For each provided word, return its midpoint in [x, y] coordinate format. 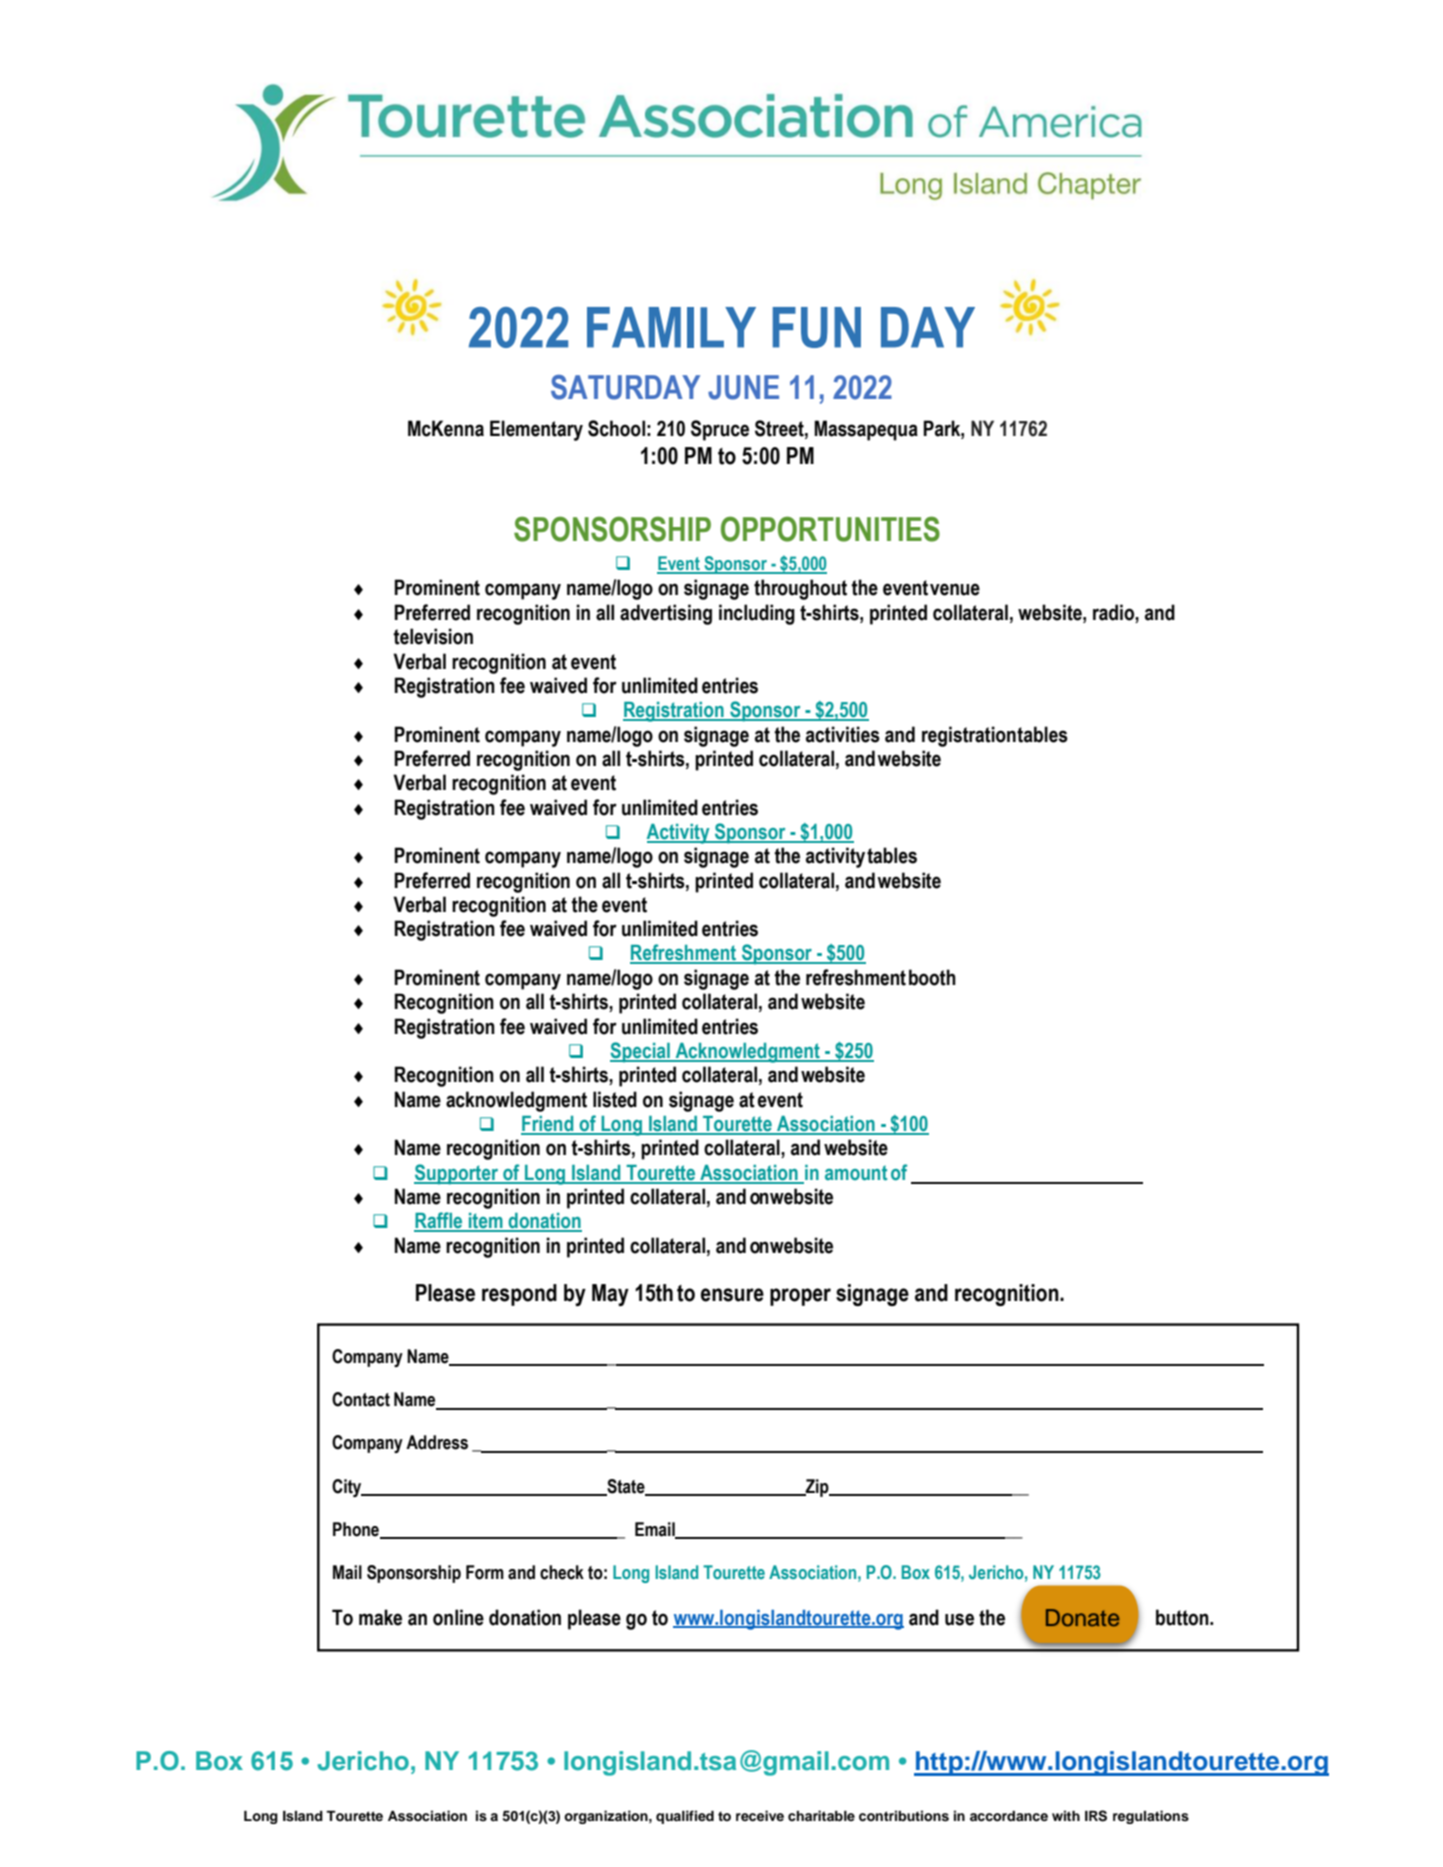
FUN [817, 327]
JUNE [743, 387]
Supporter [457, 1174]
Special [641, 1052]
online [458, 1617]
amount [856, 1173]
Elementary [536, 430]
